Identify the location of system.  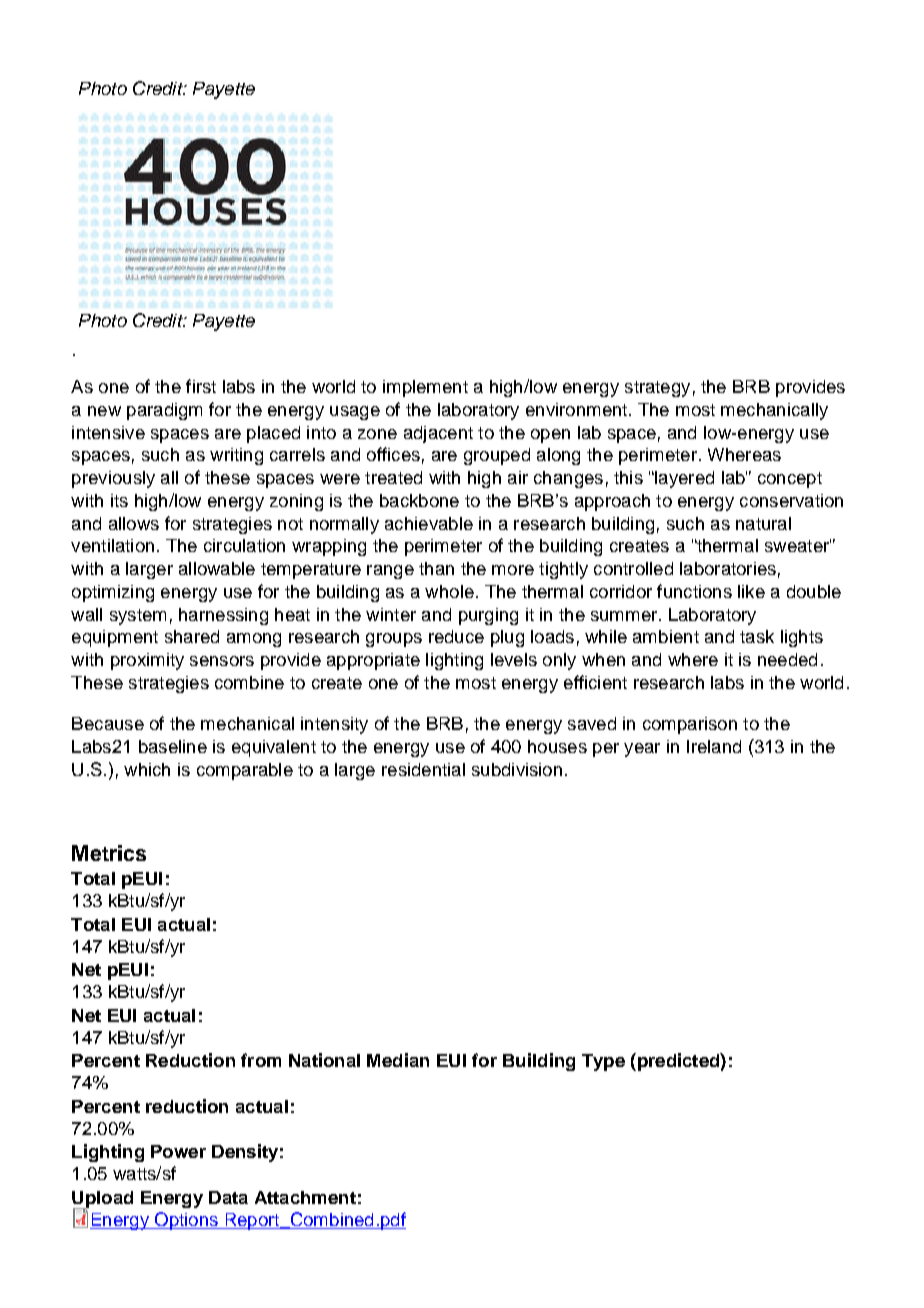
(138, 617).
